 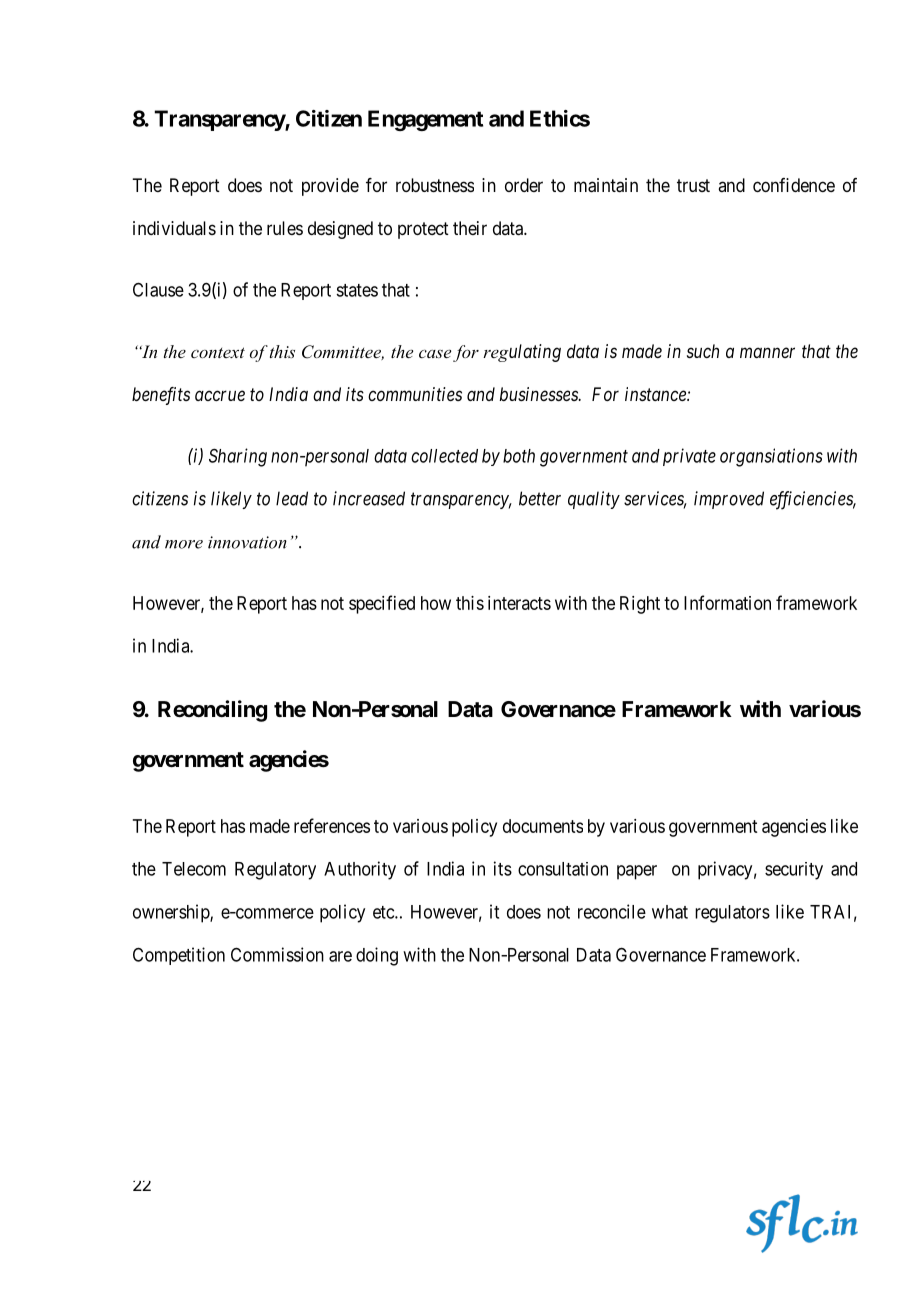 I want to click on Reconciling, so click(x=212, y=711).
